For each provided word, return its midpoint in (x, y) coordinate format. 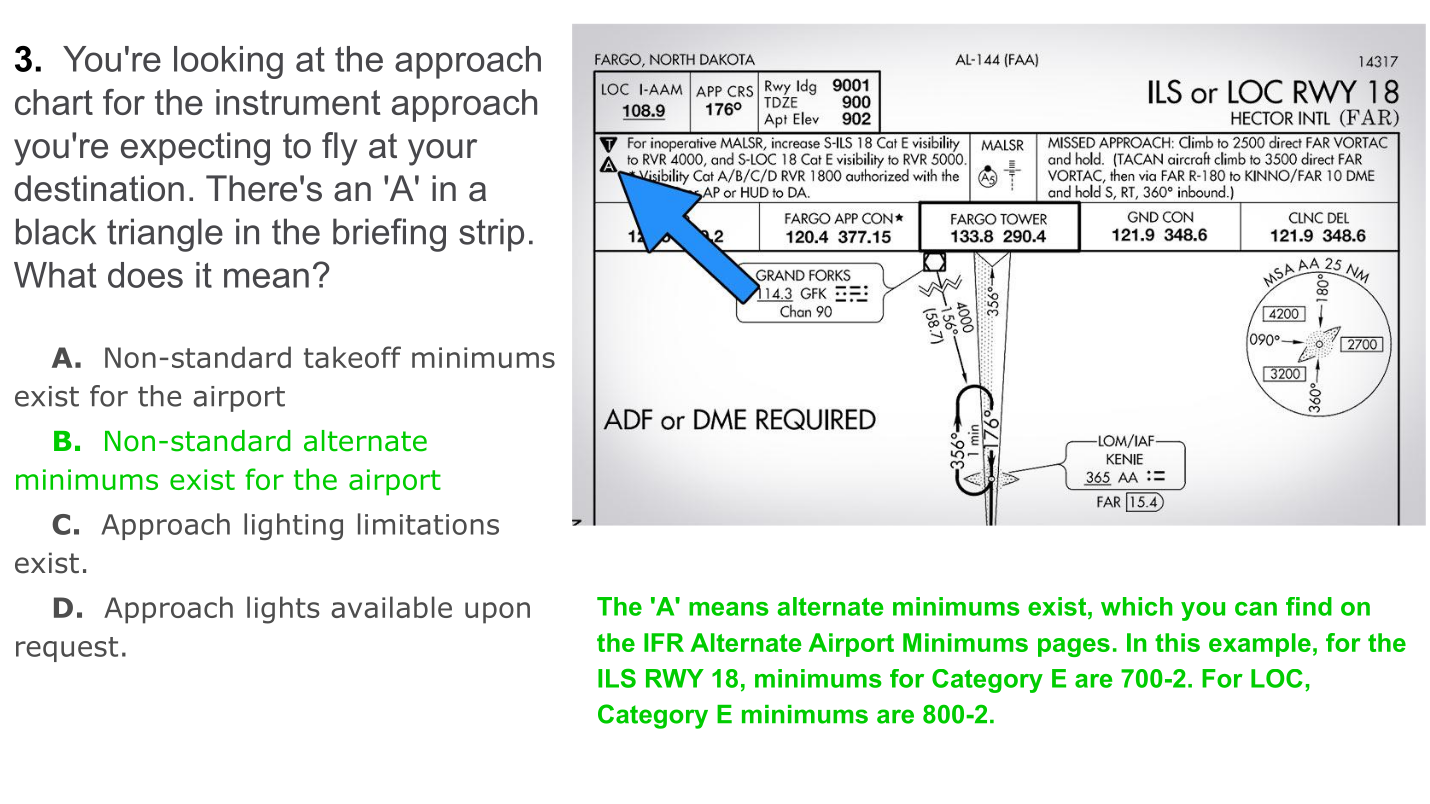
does (145, 275)
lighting (293, 526)
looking (228, 62)
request (67, 649)
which (1137, 606)
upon (497, 613)
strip (491, 235)
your (442, 152)
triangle (165, 235)
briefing (389, 235)
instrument (298, 102)
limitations (428, 524)
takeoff (352, 357)
